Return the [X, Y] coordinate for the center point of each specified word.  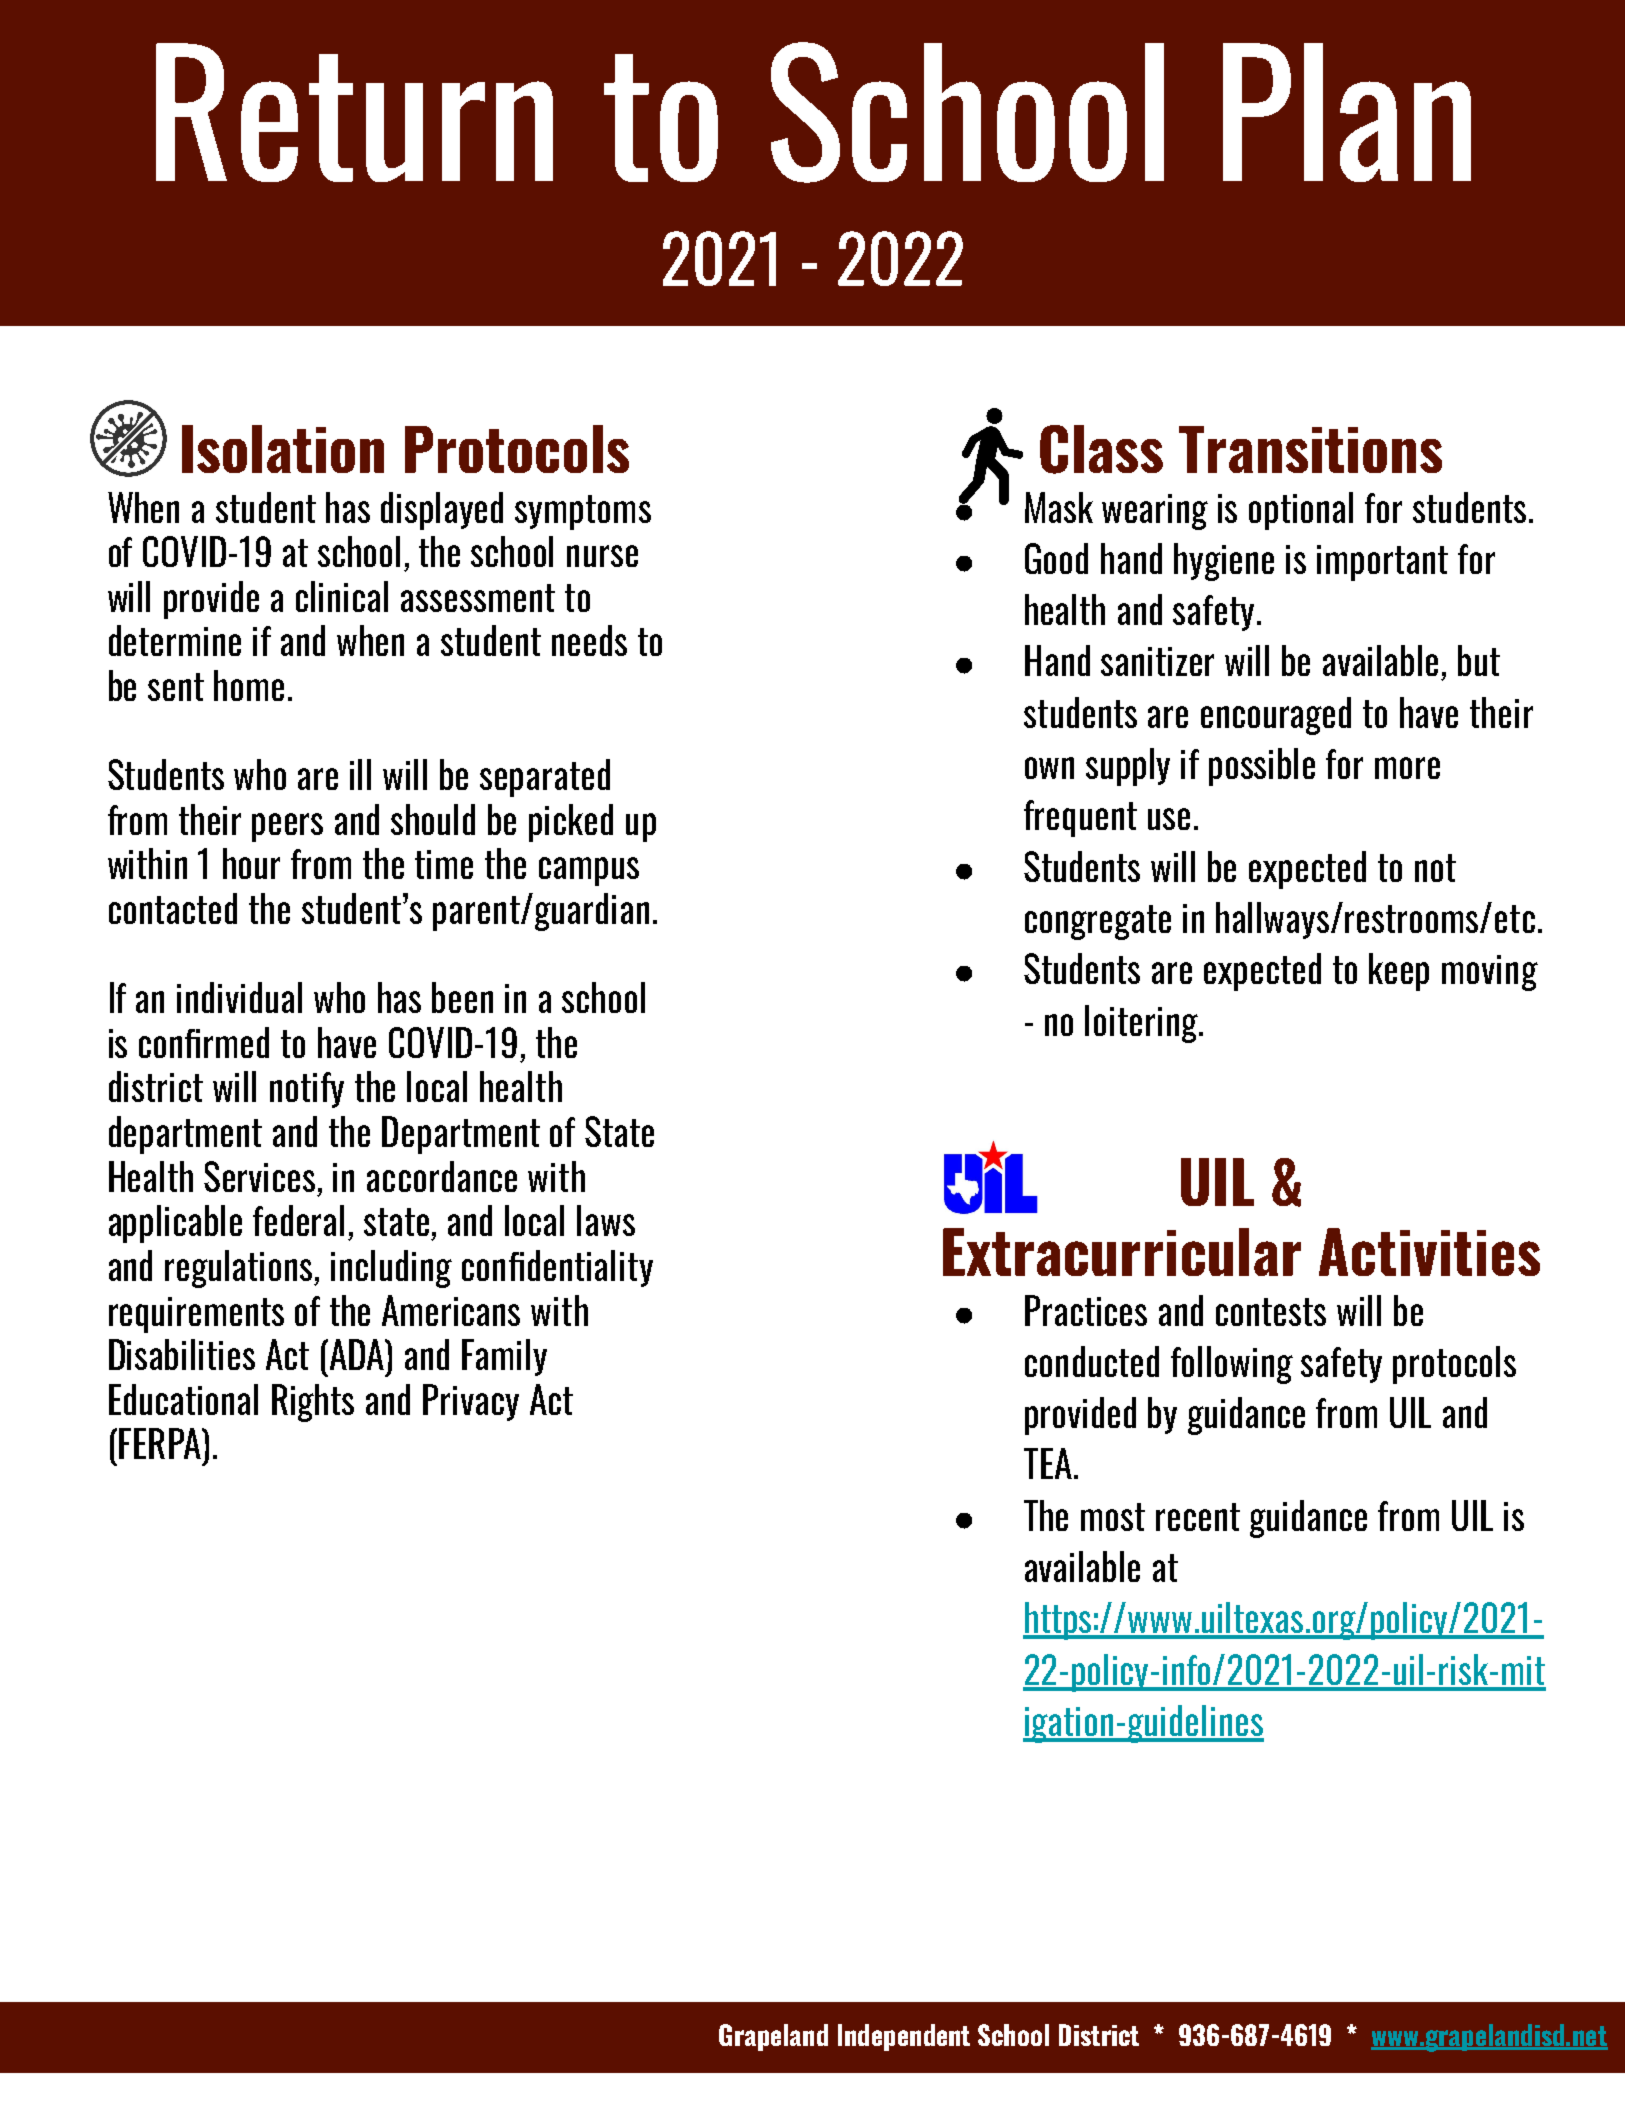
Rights [313, 1403]
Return [354, 112]
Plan [1347, 112]
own [1049, 768]
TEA [1048, 1463]
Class [1101, 449]
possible [1262, 767]
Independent [904, 2037]
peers [287, 827]
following [1232, 1365]
